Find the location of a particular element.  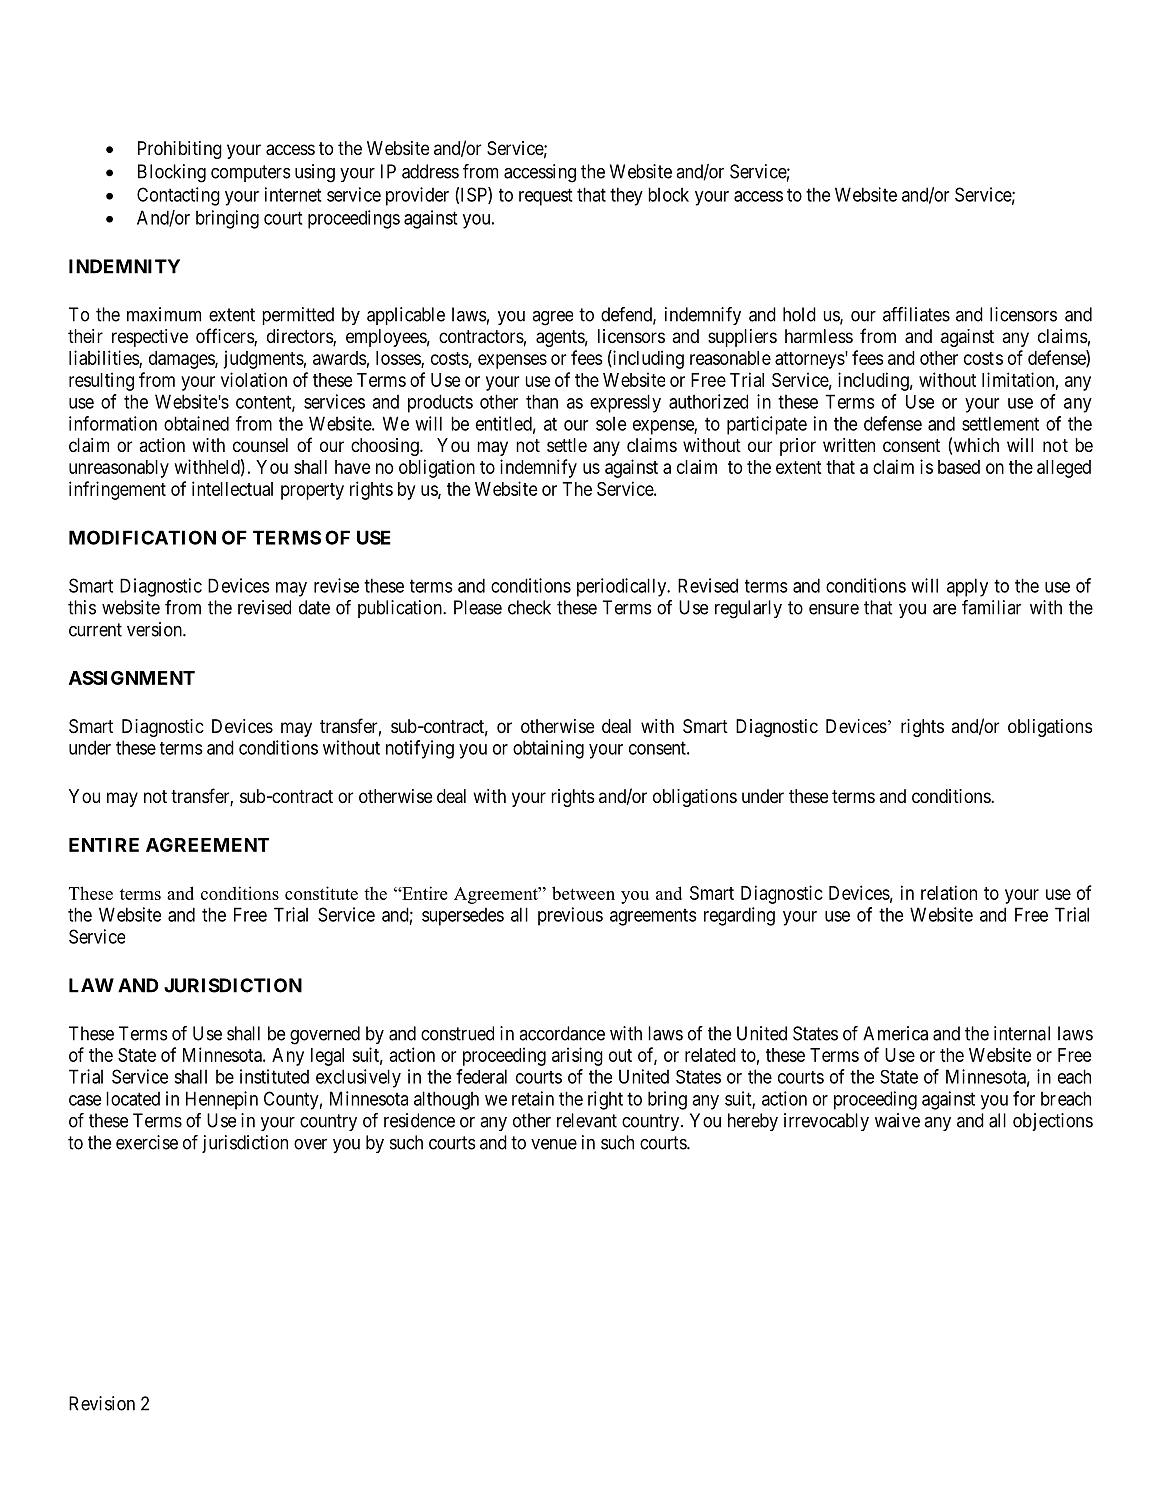

Revision is located at coordinates (102, 1403).
